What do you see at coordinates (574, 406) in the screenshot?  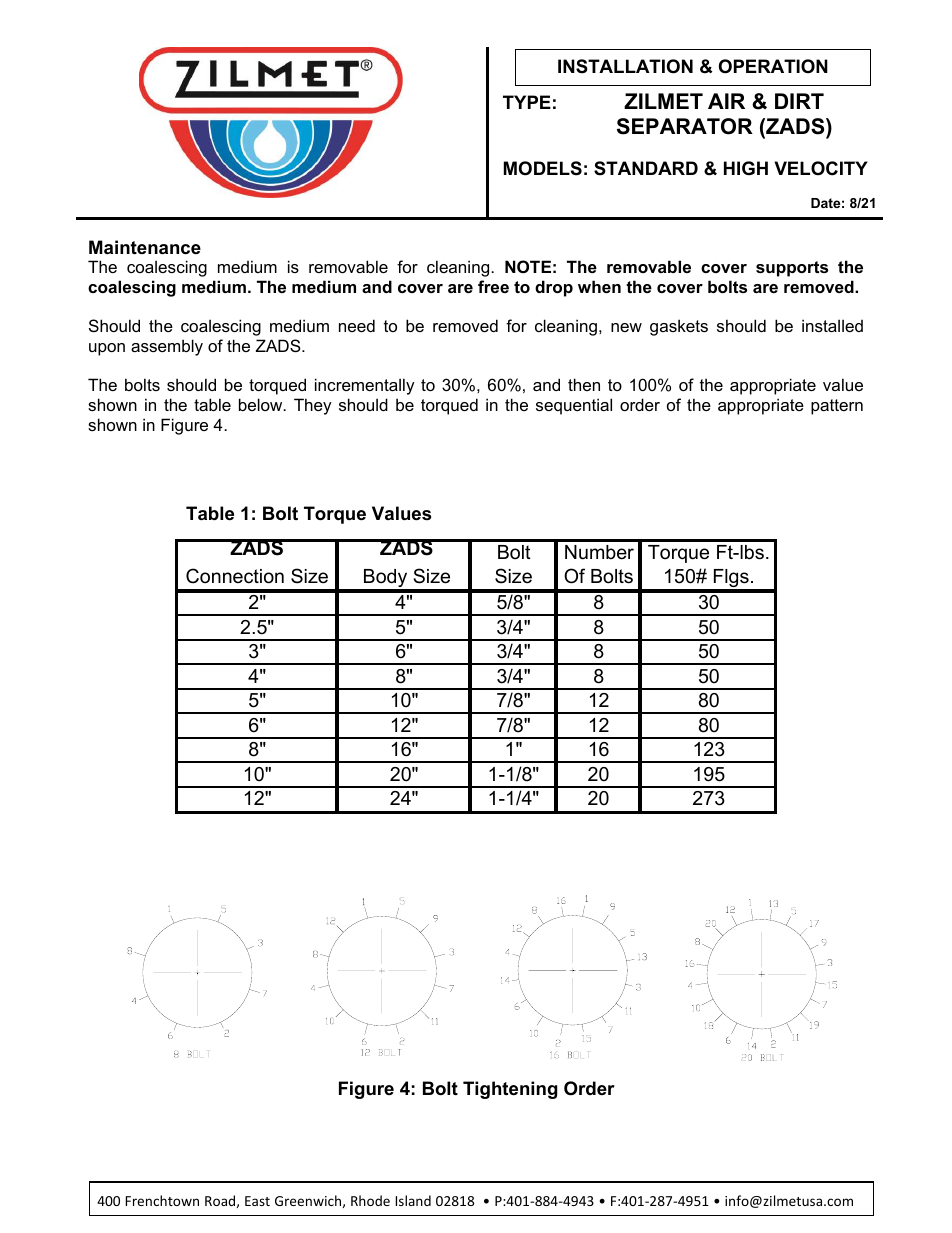 I see `sequential` at bounding box center [574, 406].
